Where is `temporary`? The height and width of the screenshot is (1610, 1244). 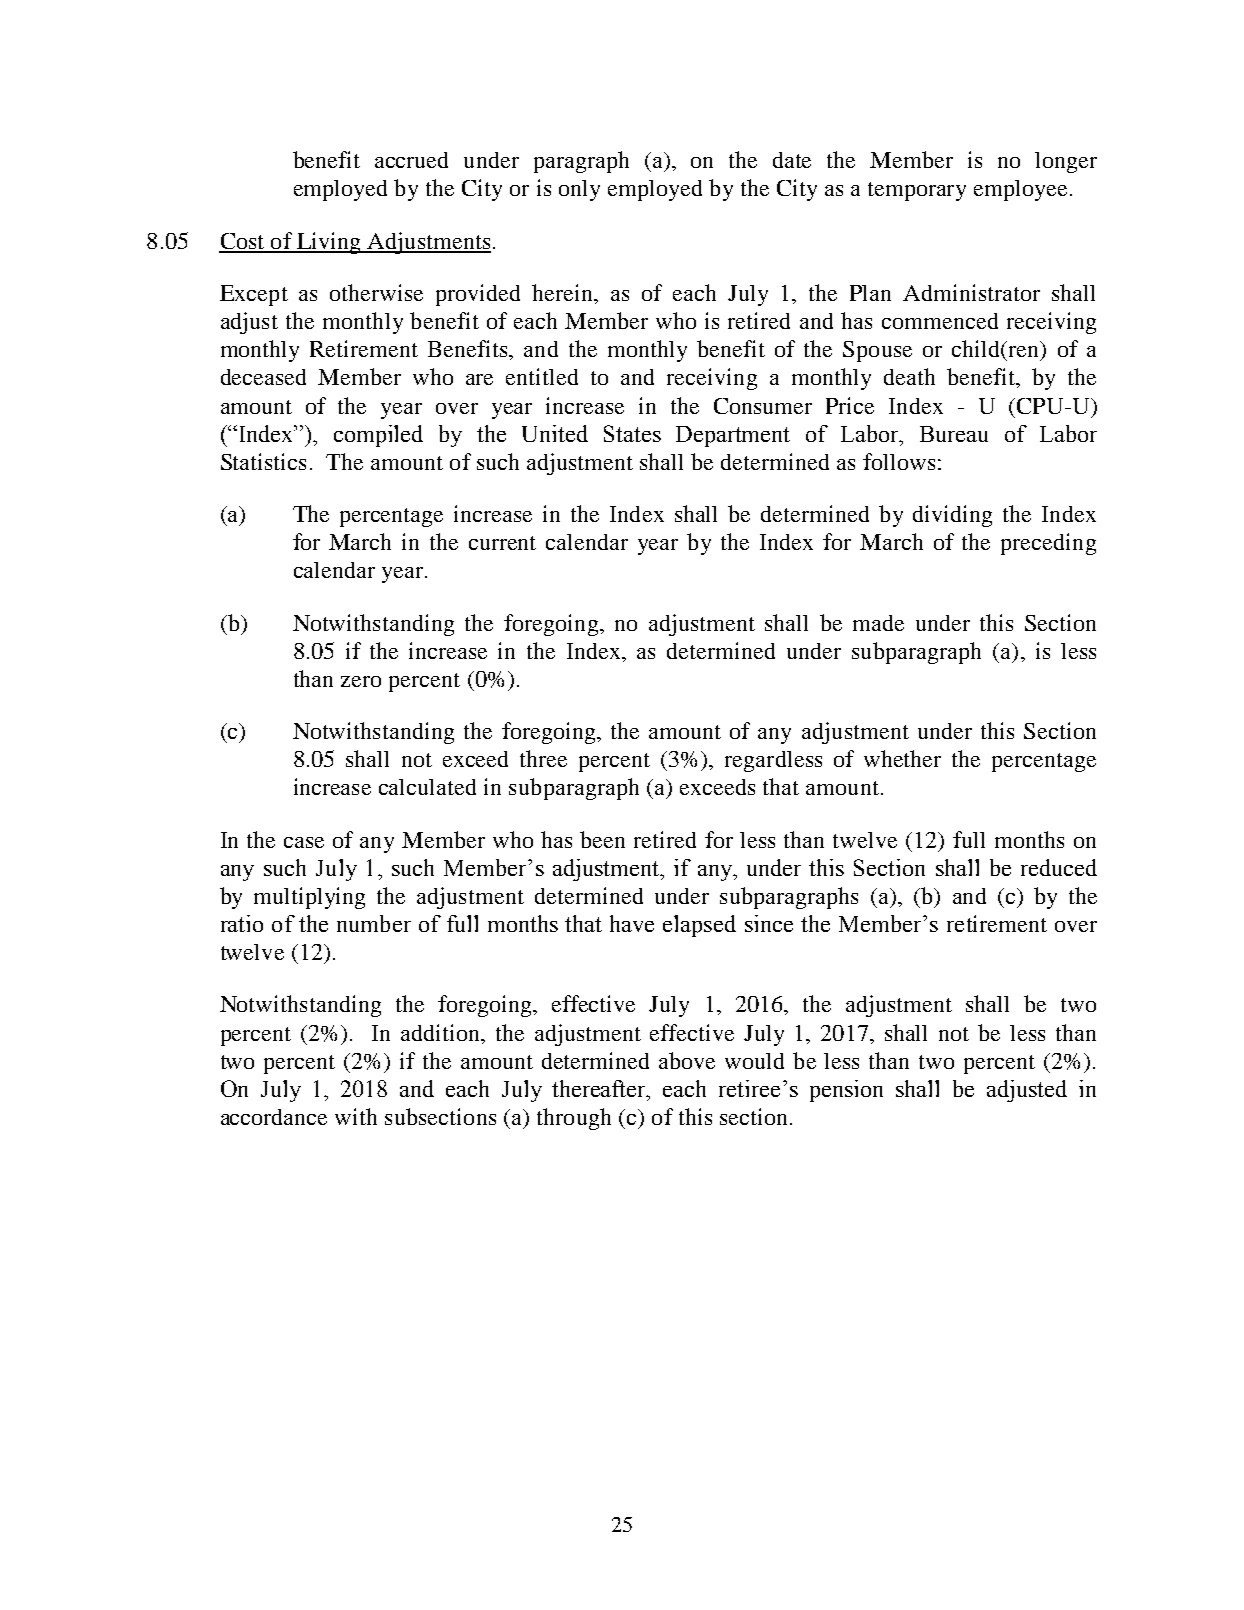
temporary is located at coordinates (917, 191).
